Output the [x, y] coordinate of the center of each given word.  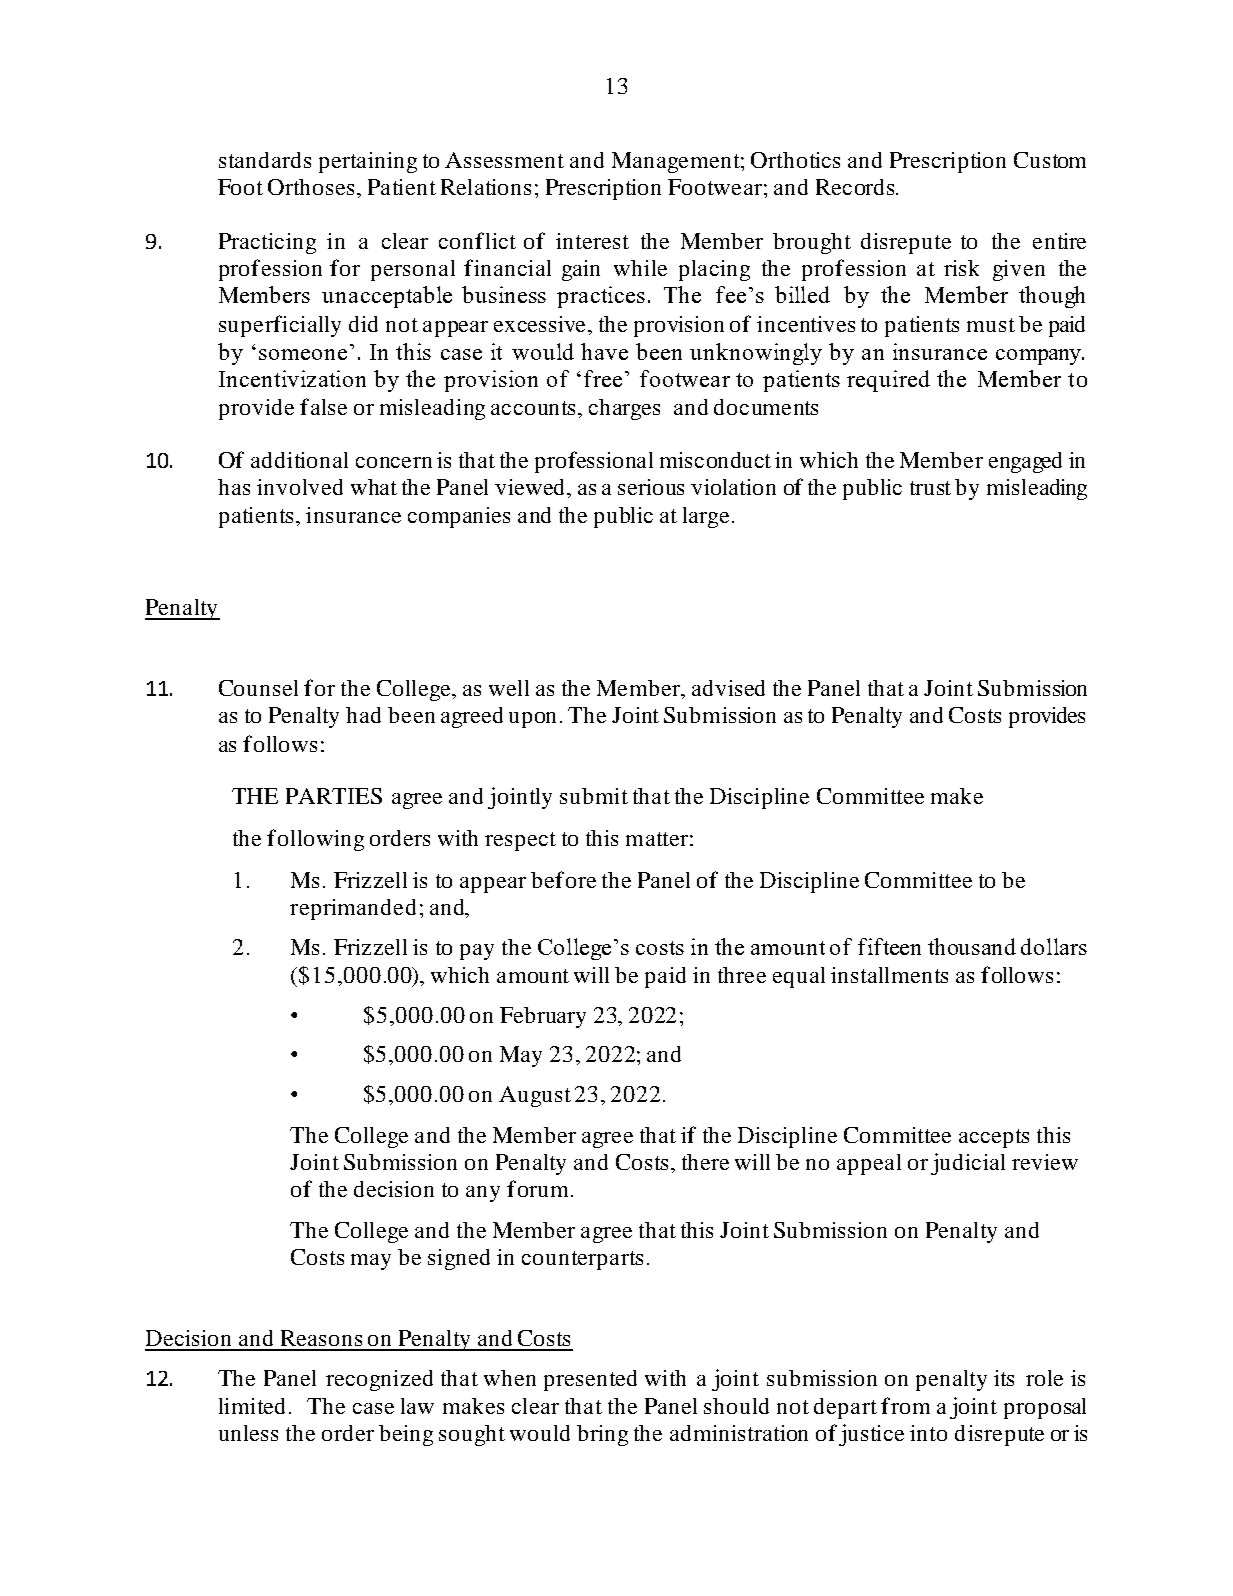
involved [300, 487]
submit [594, 796]
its [1004, 1378]
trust [930, 488]
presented [590, 1380]
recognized [379, 1380]
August [535, 1096]
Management [677, 162]
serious [651, 487]
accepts [994, 1138]
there [705, 1162]
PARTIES [334, 796]
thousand [972, 946]
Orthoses [313, 187]
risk [961, 268]
